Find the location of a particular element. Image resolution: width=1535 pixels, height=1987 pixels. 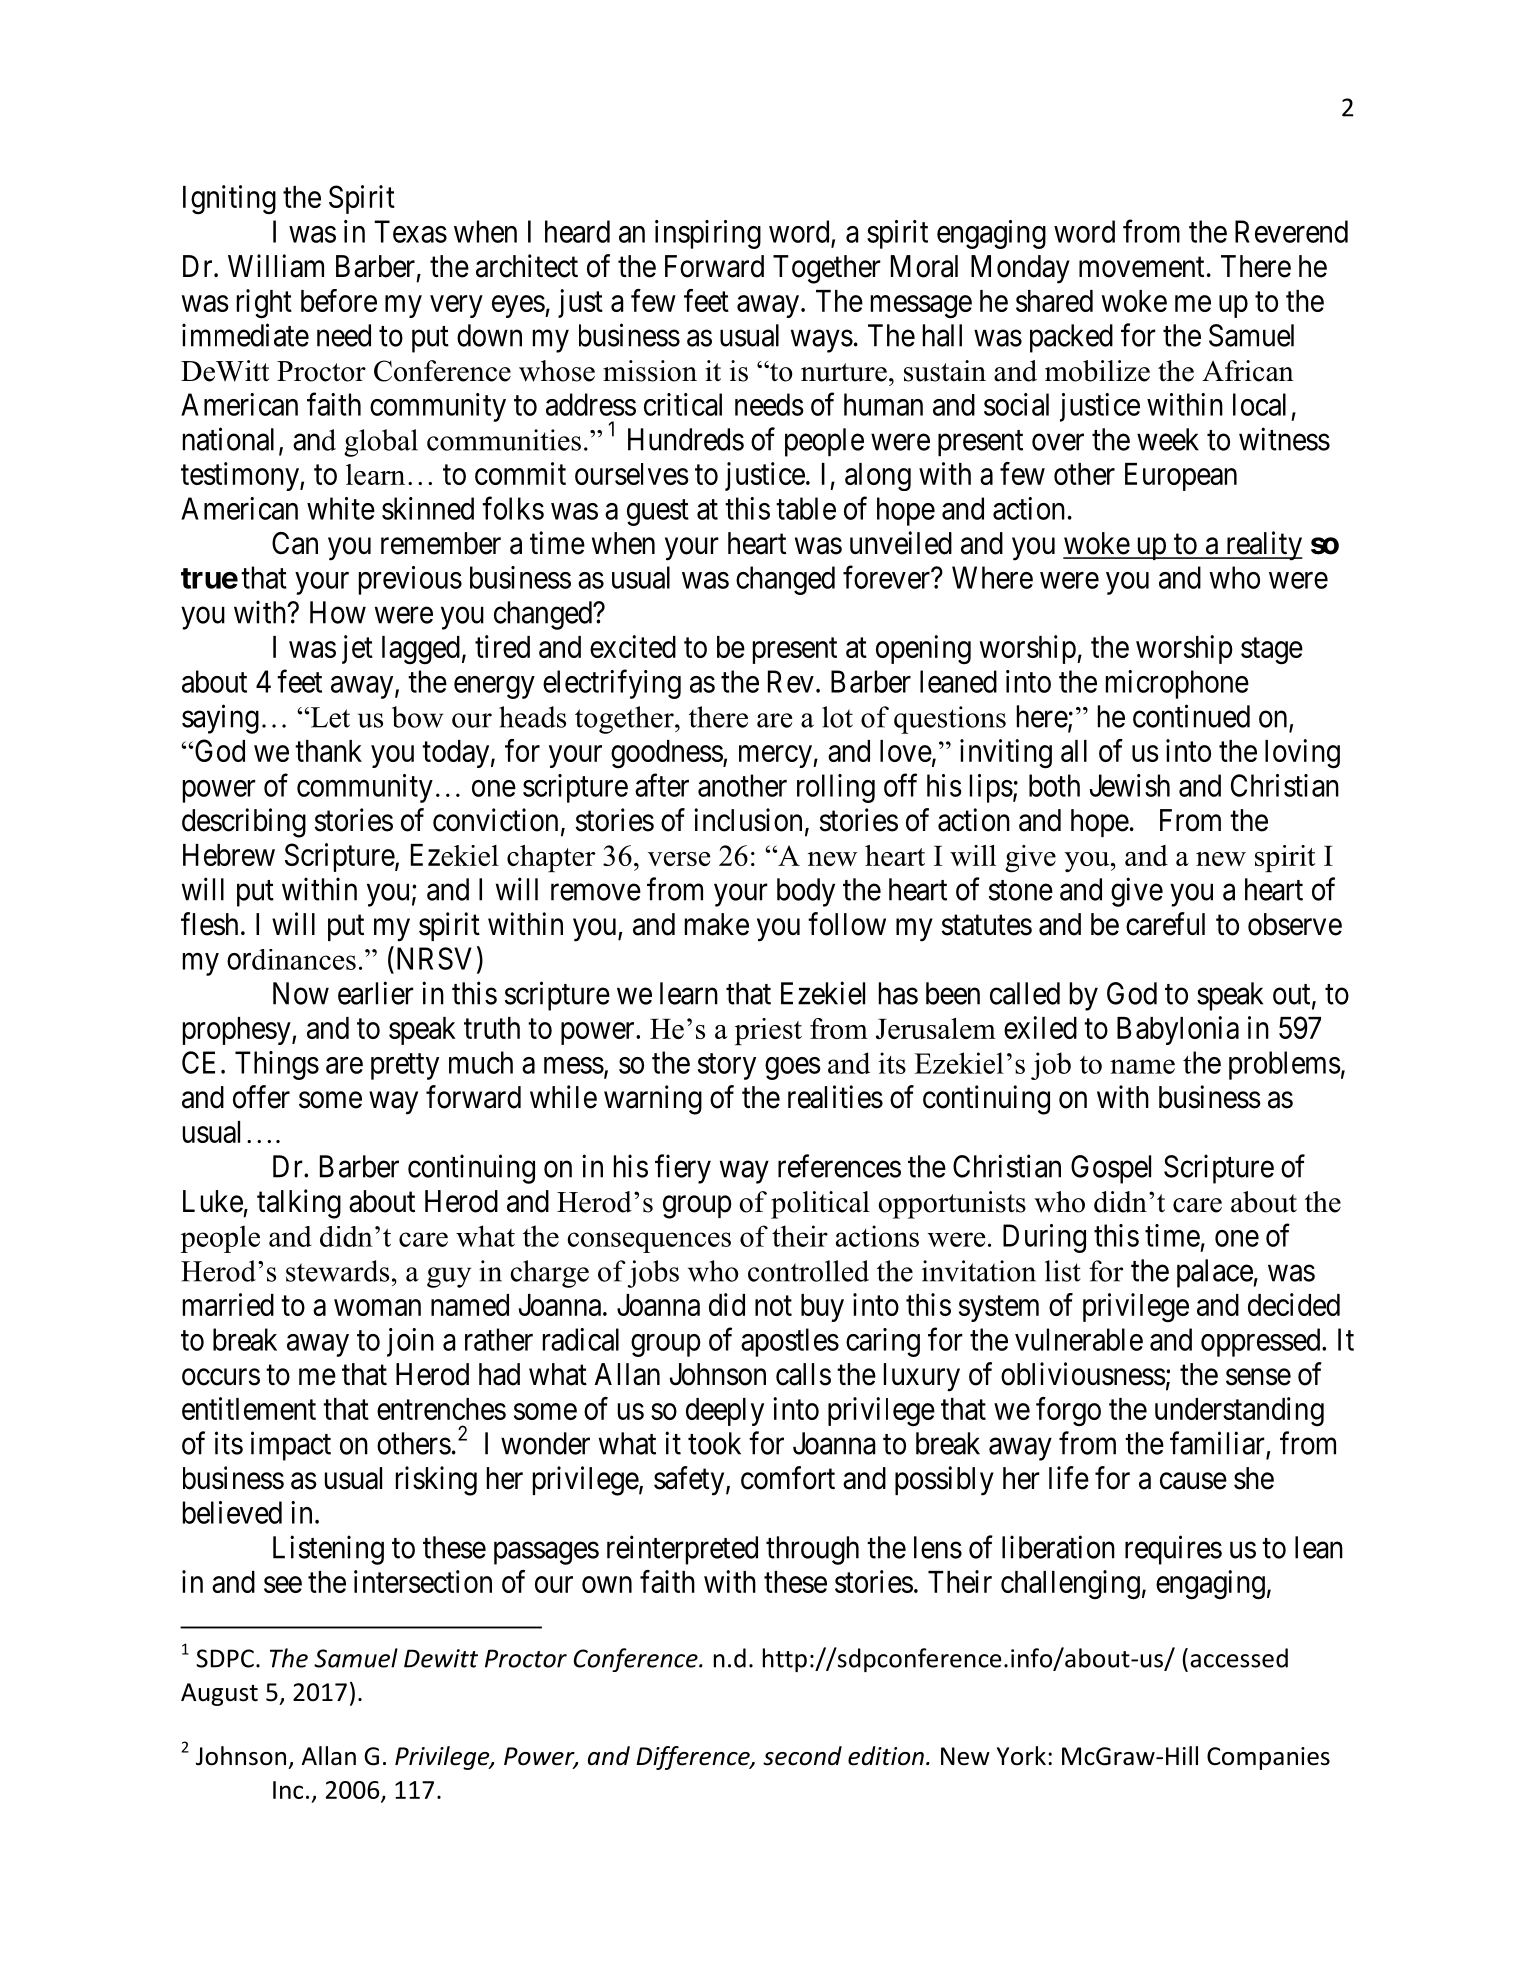

inspiring is located at coordinates (708, 234).
